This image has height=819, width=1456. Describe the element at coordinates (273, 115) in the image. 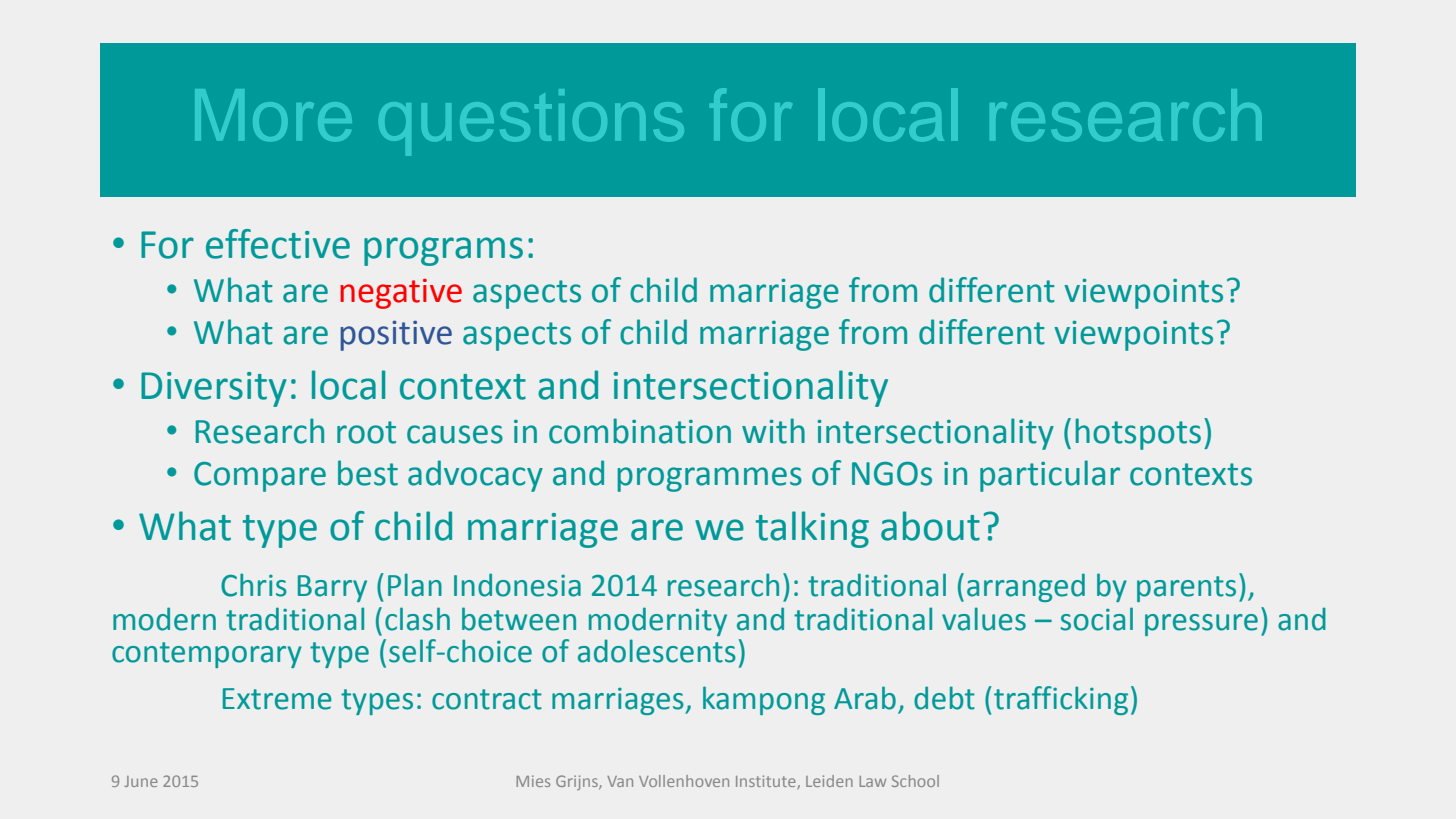

I see `More` at that location.
